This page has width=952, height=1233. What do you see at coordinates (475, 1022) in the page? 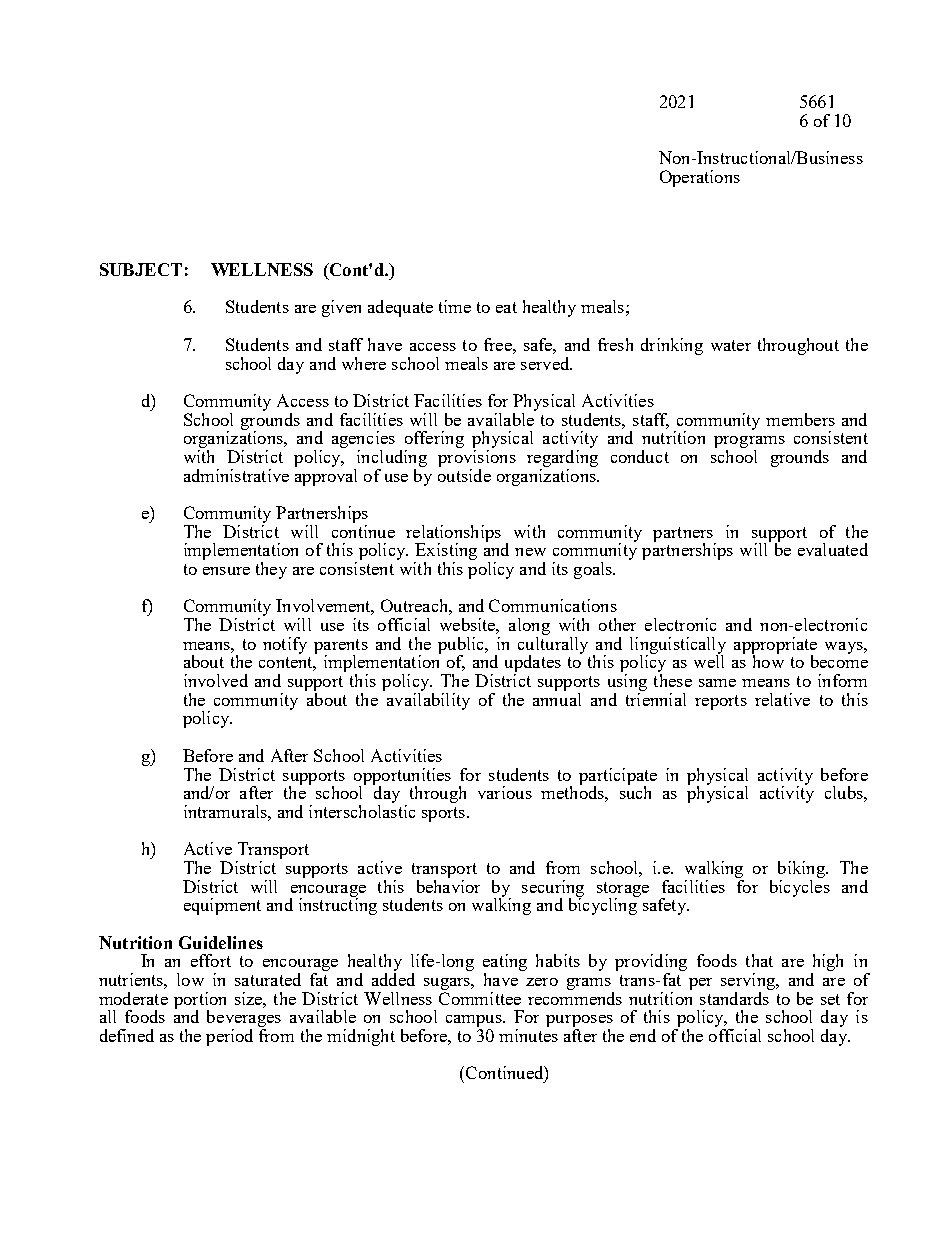
I see `campus` at bounding box center [475, 1022].
